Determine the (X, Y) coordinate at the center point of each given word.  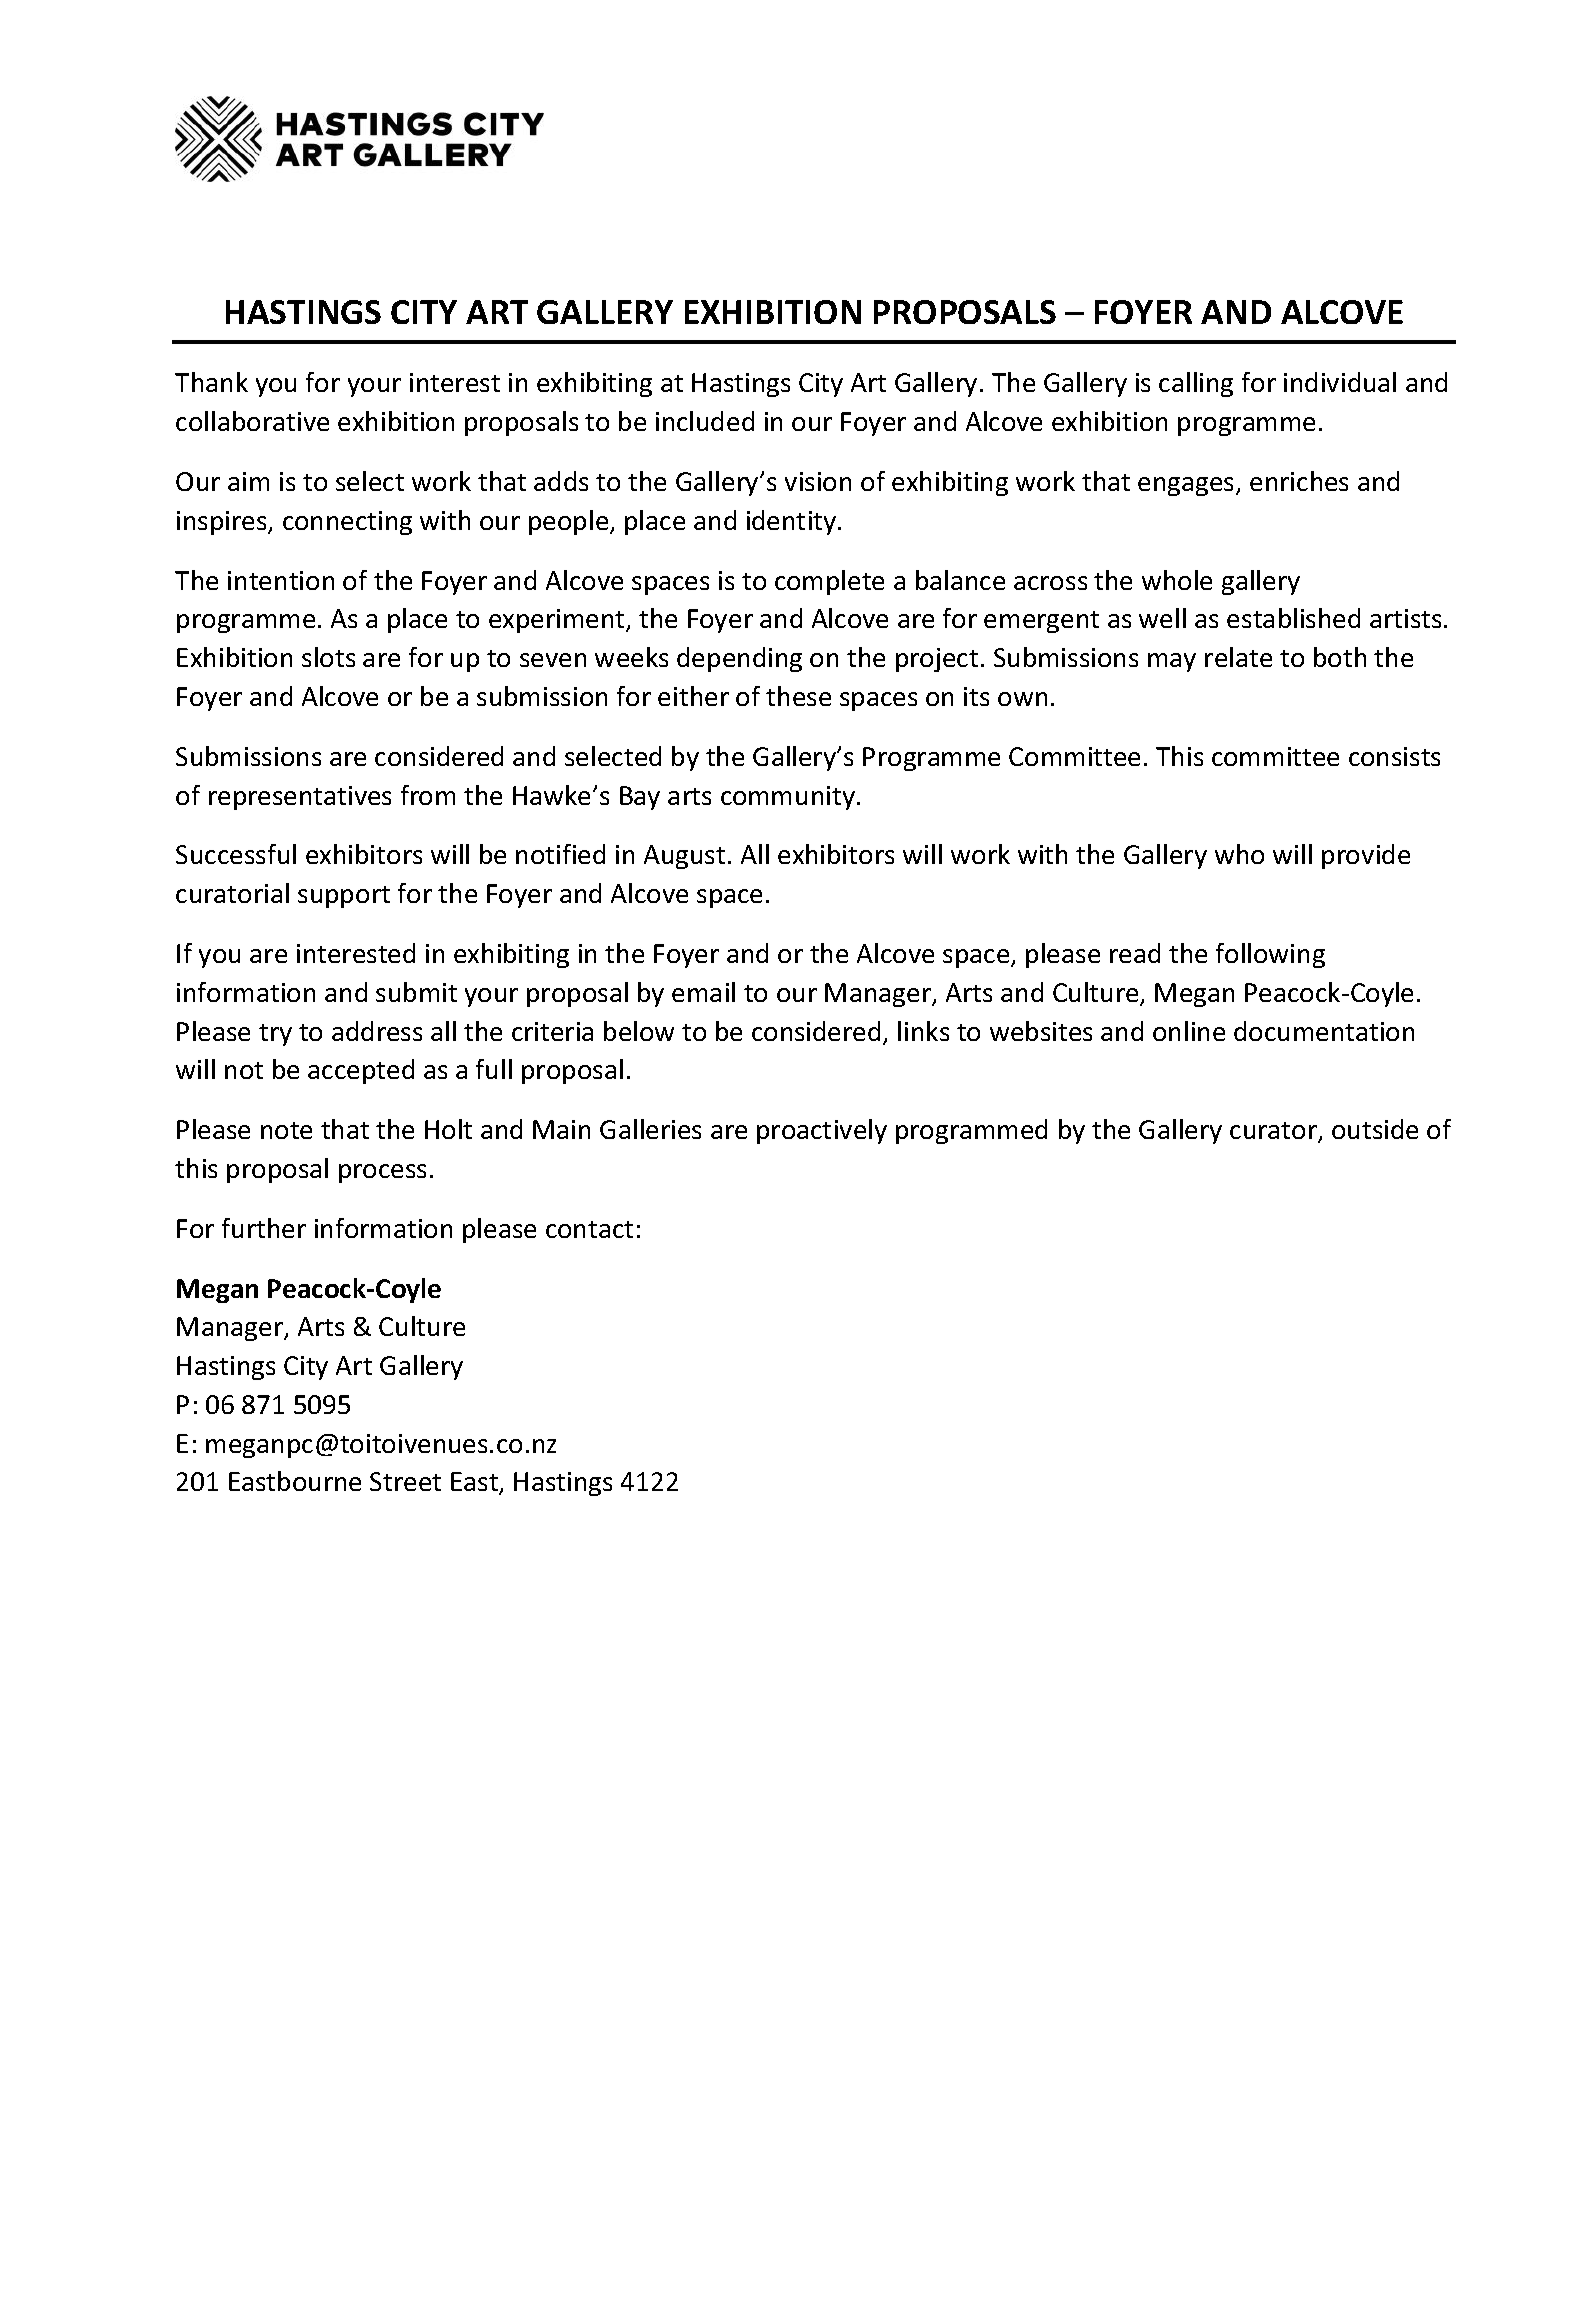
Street (405, 1481)
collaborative (252, 421)
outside (1375, 1129)
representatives (300, 798)
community (788, 798)
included (705, 421)
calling (1196, 384)
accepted (361, 1071)
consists (1394, 756)
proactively (822, 1131)
